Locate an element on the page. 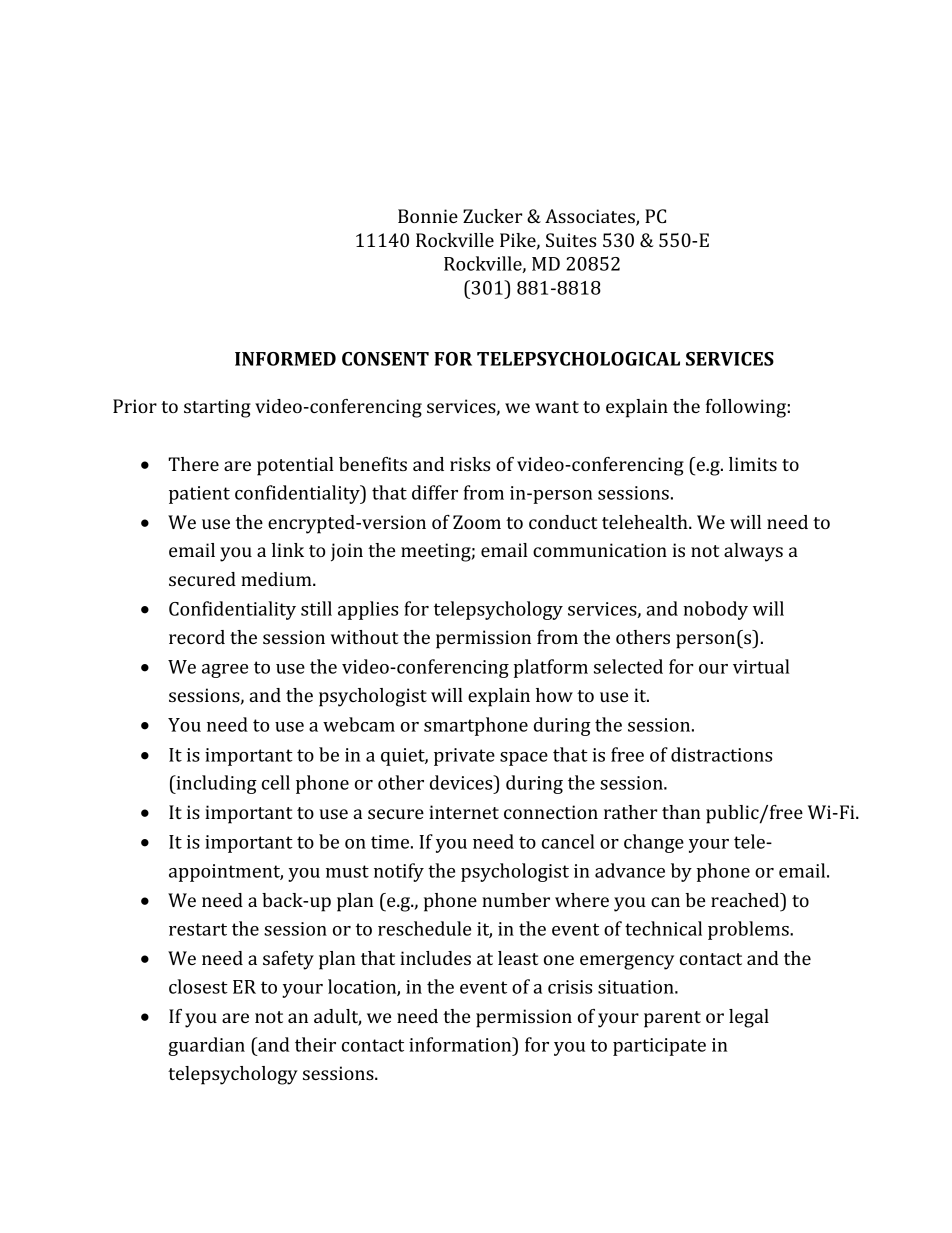  CONSENT is located at coordinates (385, 359).
